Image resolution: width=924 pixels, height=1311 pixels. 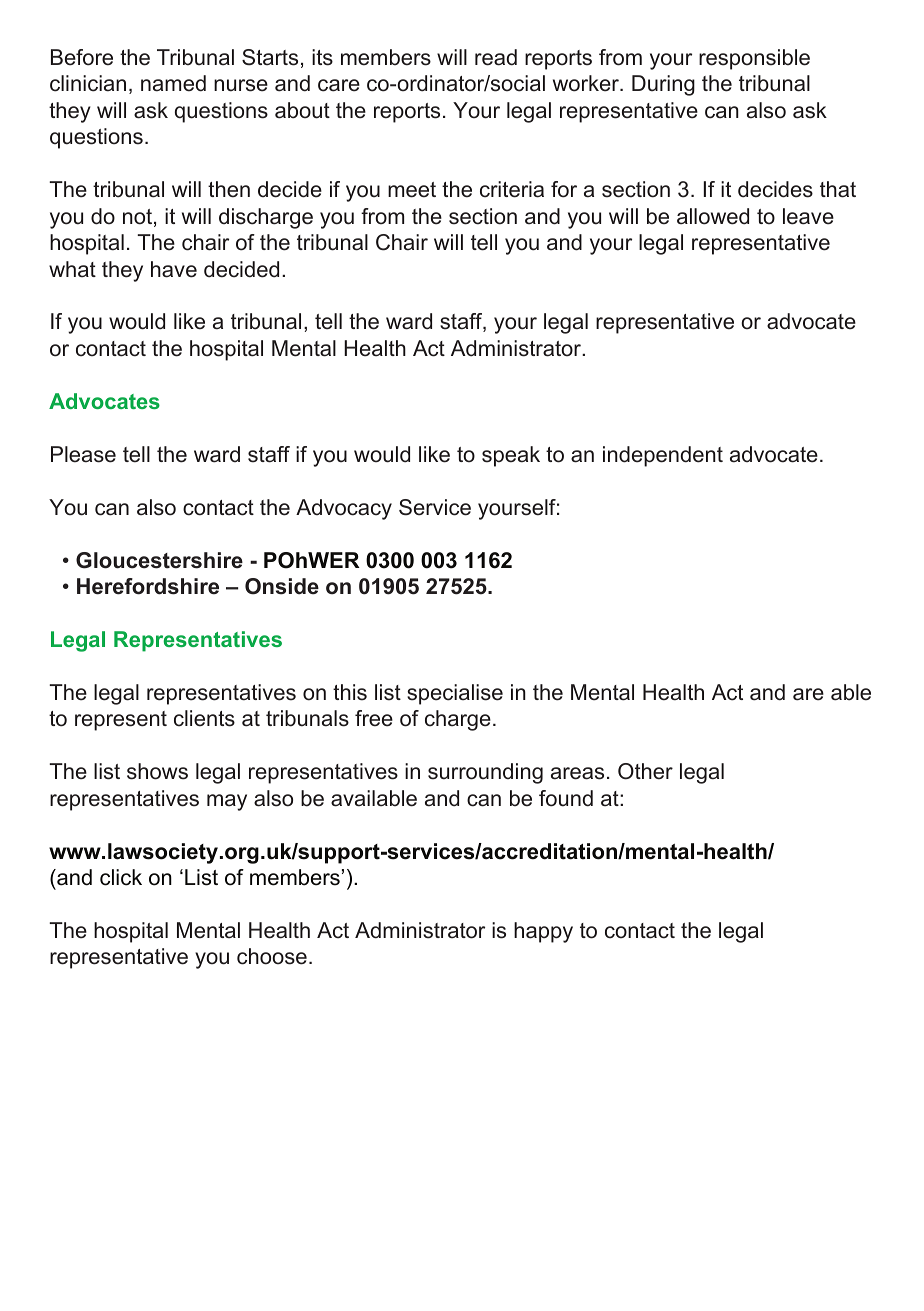 What do you see at coordinates (496, 57) in the image?
I see `read` at bounding box center [496, 57].
